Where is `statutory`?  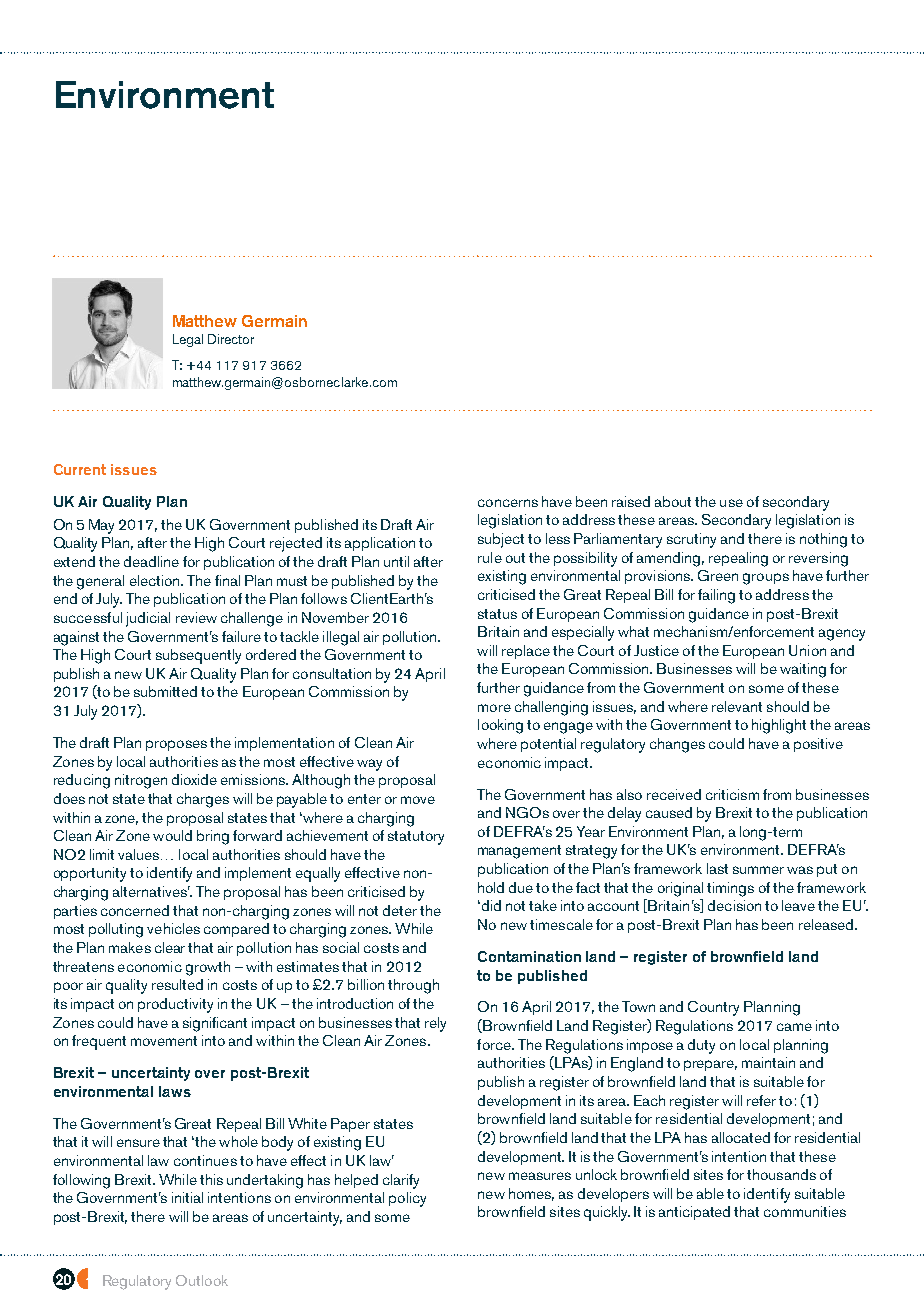 statutory is located at coordinates (416, 838).
